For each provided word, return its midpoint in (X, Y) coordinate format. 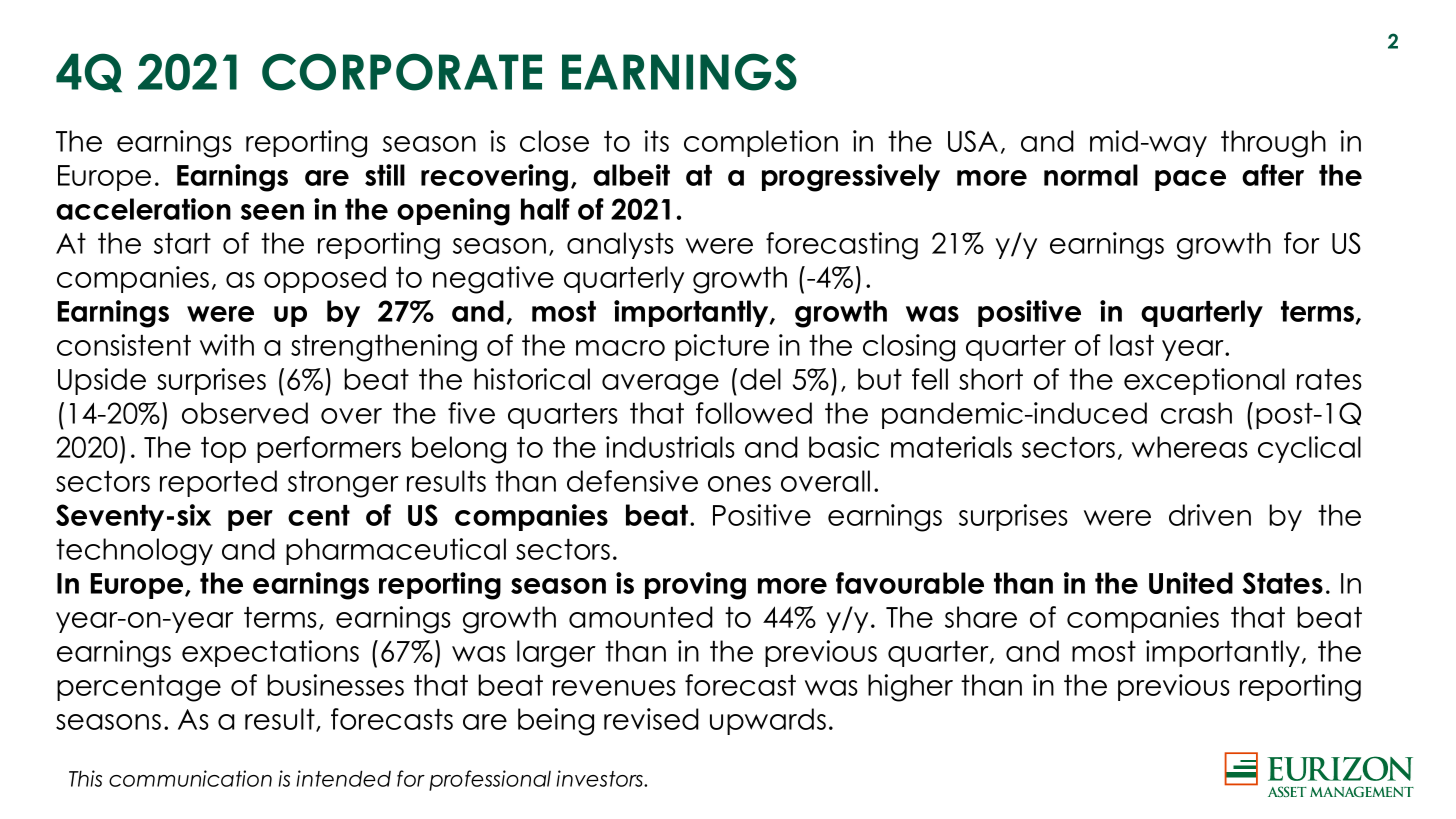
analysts (620, 245)
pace (1190, 180)
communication (190, 778)
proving (695, 586)
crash (1196, 413)
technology (134, 552)
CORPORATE (402, 72)
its (657, 141)
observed (245, 413)
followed (754, 413)
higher (910, 688)
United (1191, 583)
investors (601, 778)
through (1273, 144)
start (182, 243)
